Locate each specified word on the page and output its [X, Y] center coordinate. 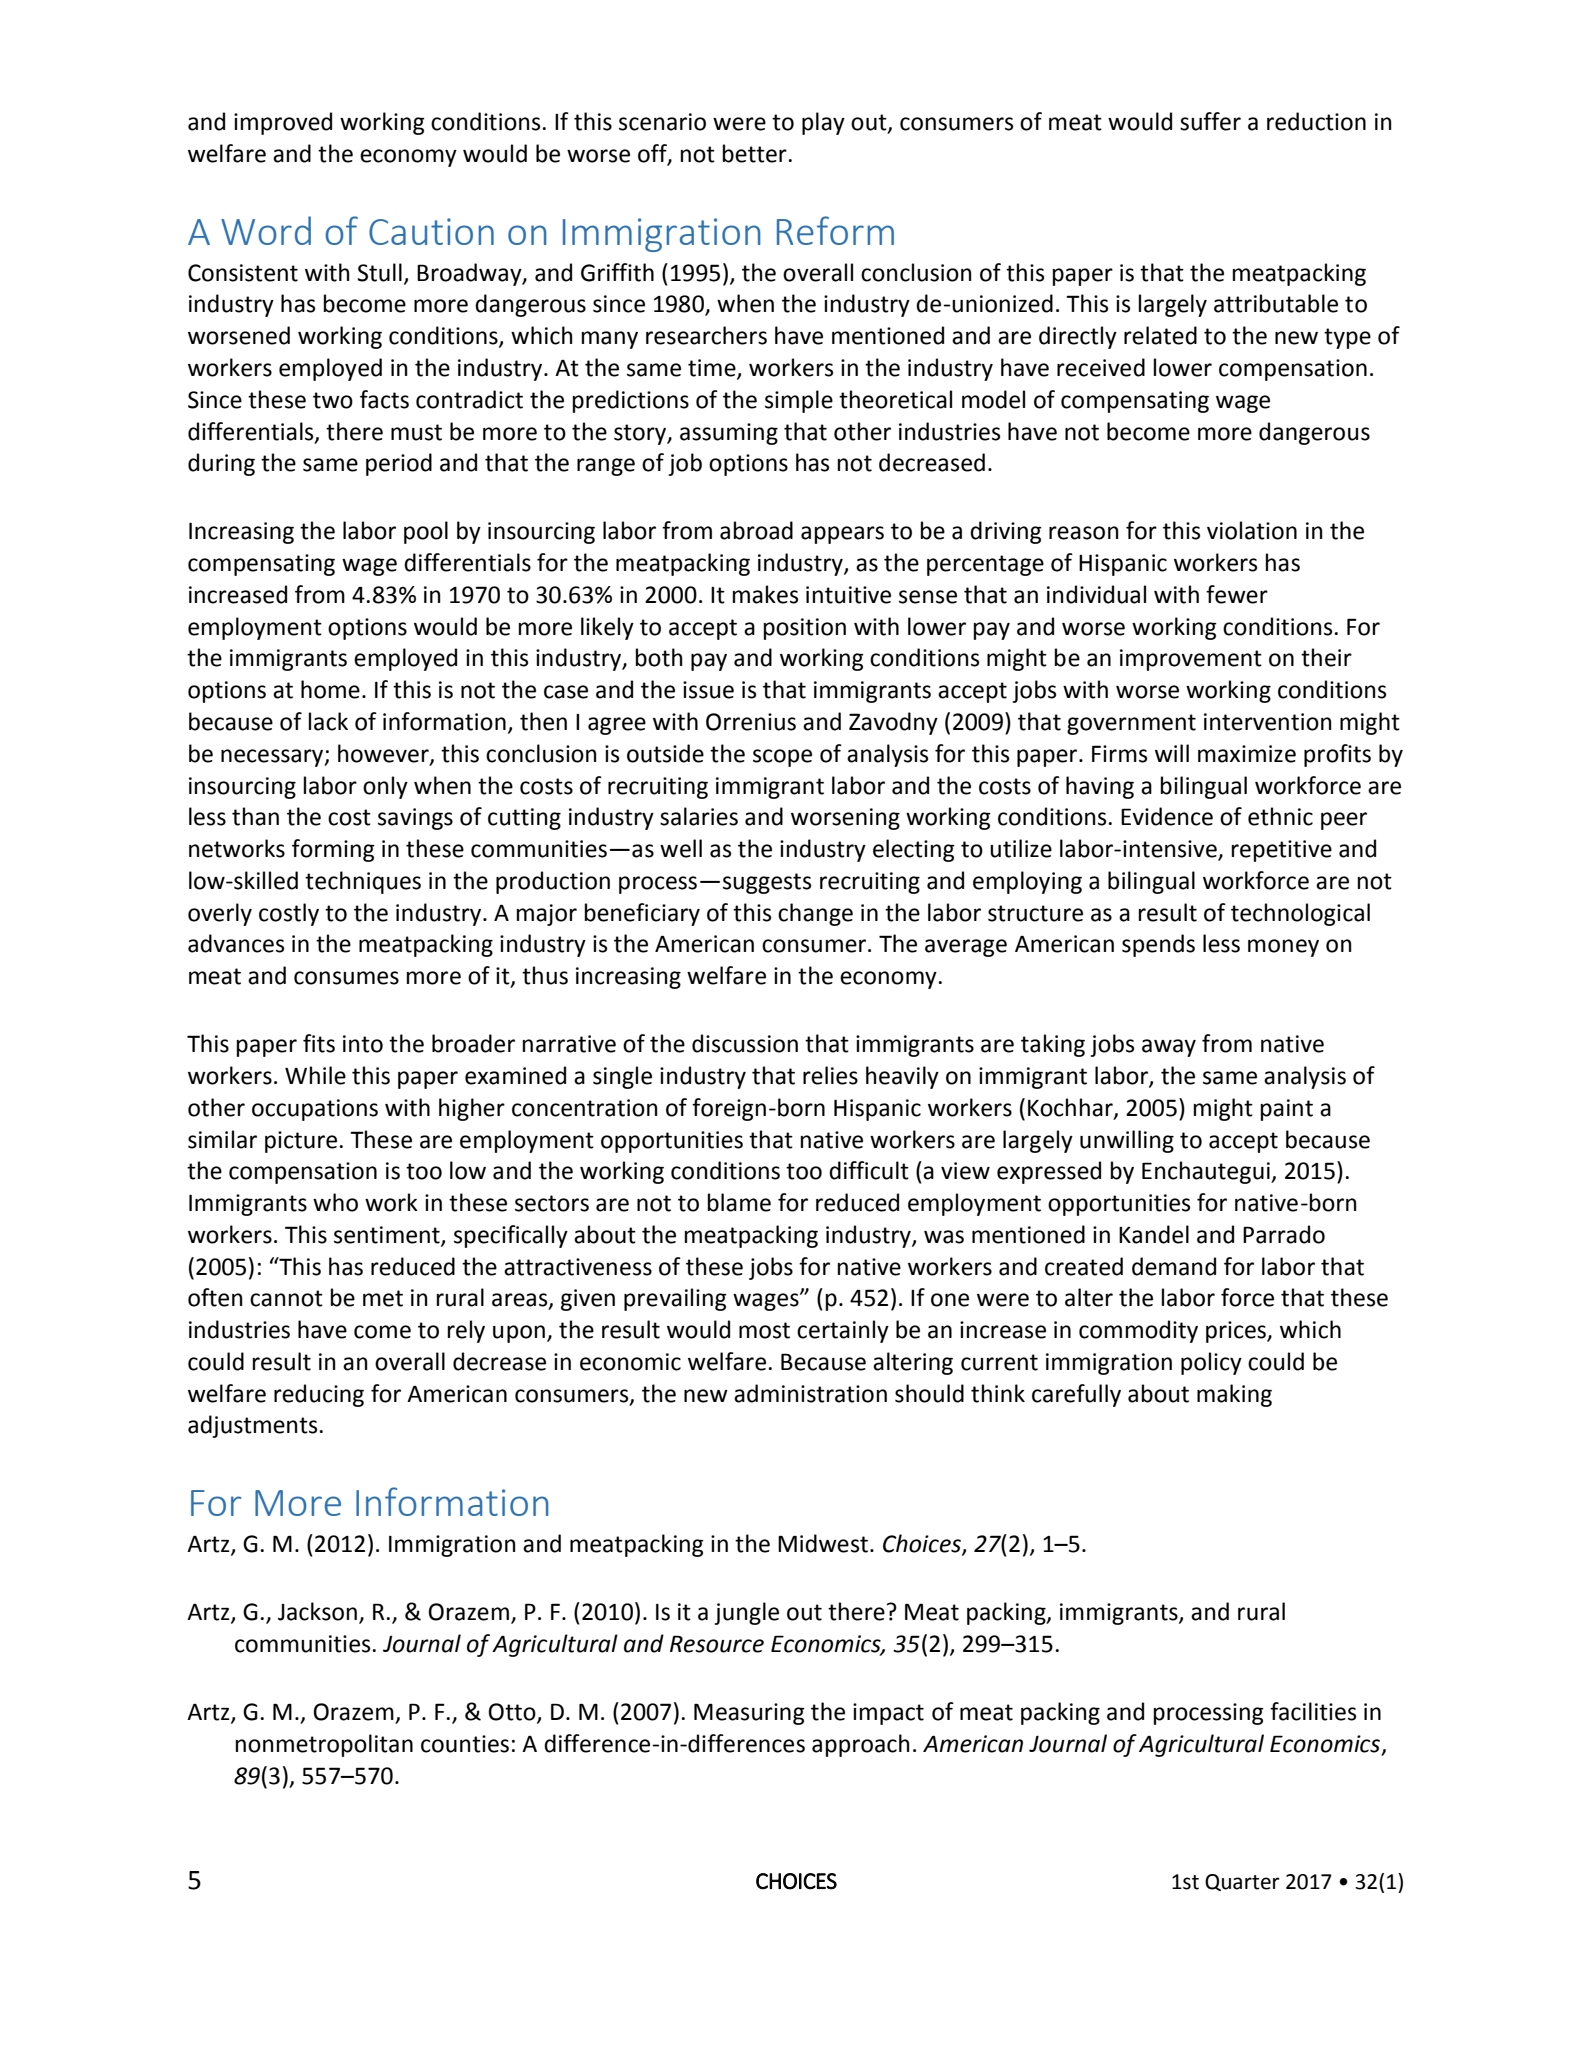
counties [465, 1744]
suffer [1210, 121]
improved [283, 123]
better [755, 153]
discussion [745, 1043]
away [1169, 1048]
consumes [346, 978]
